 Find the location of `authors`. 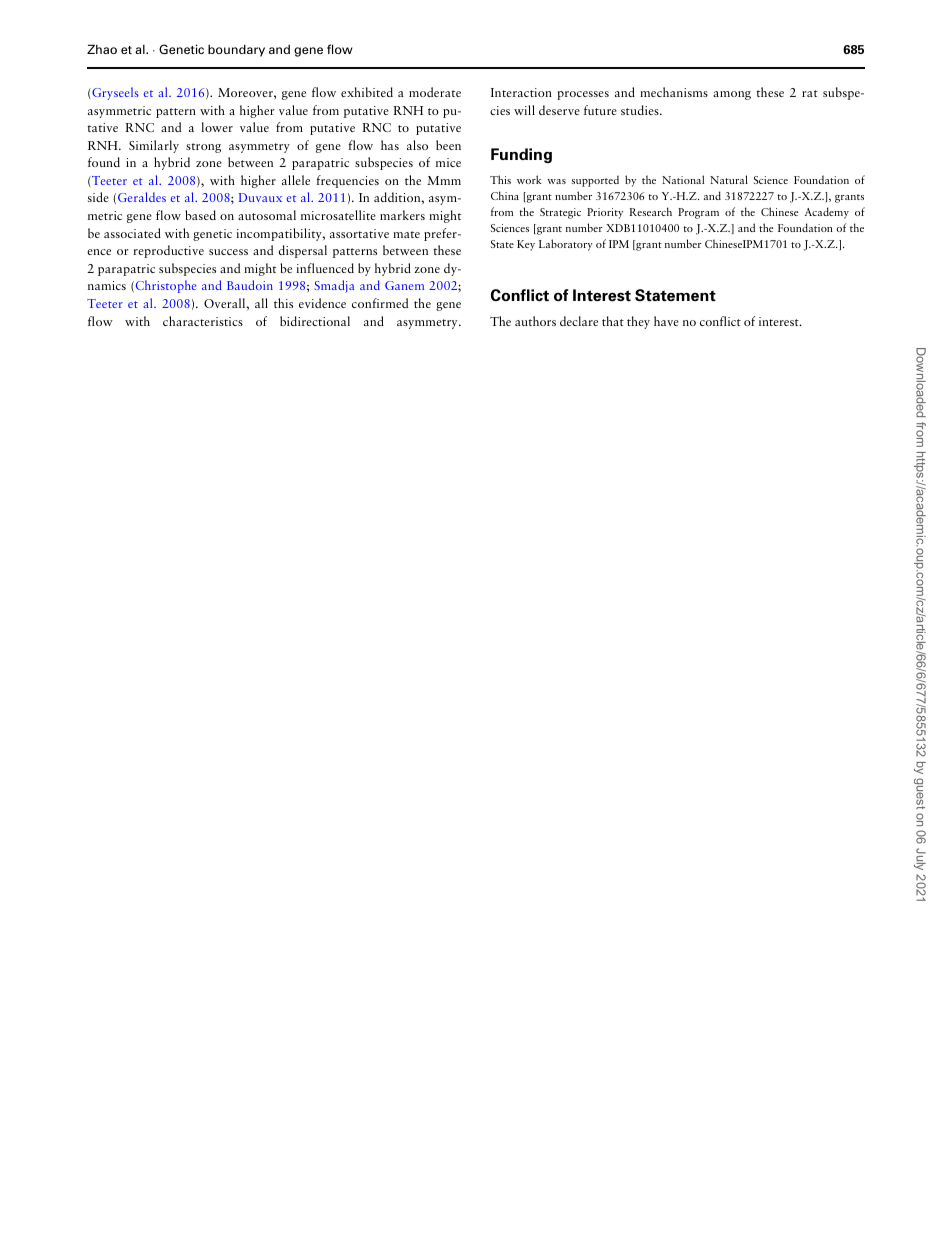

authors is located at coordinates (535, 321).
